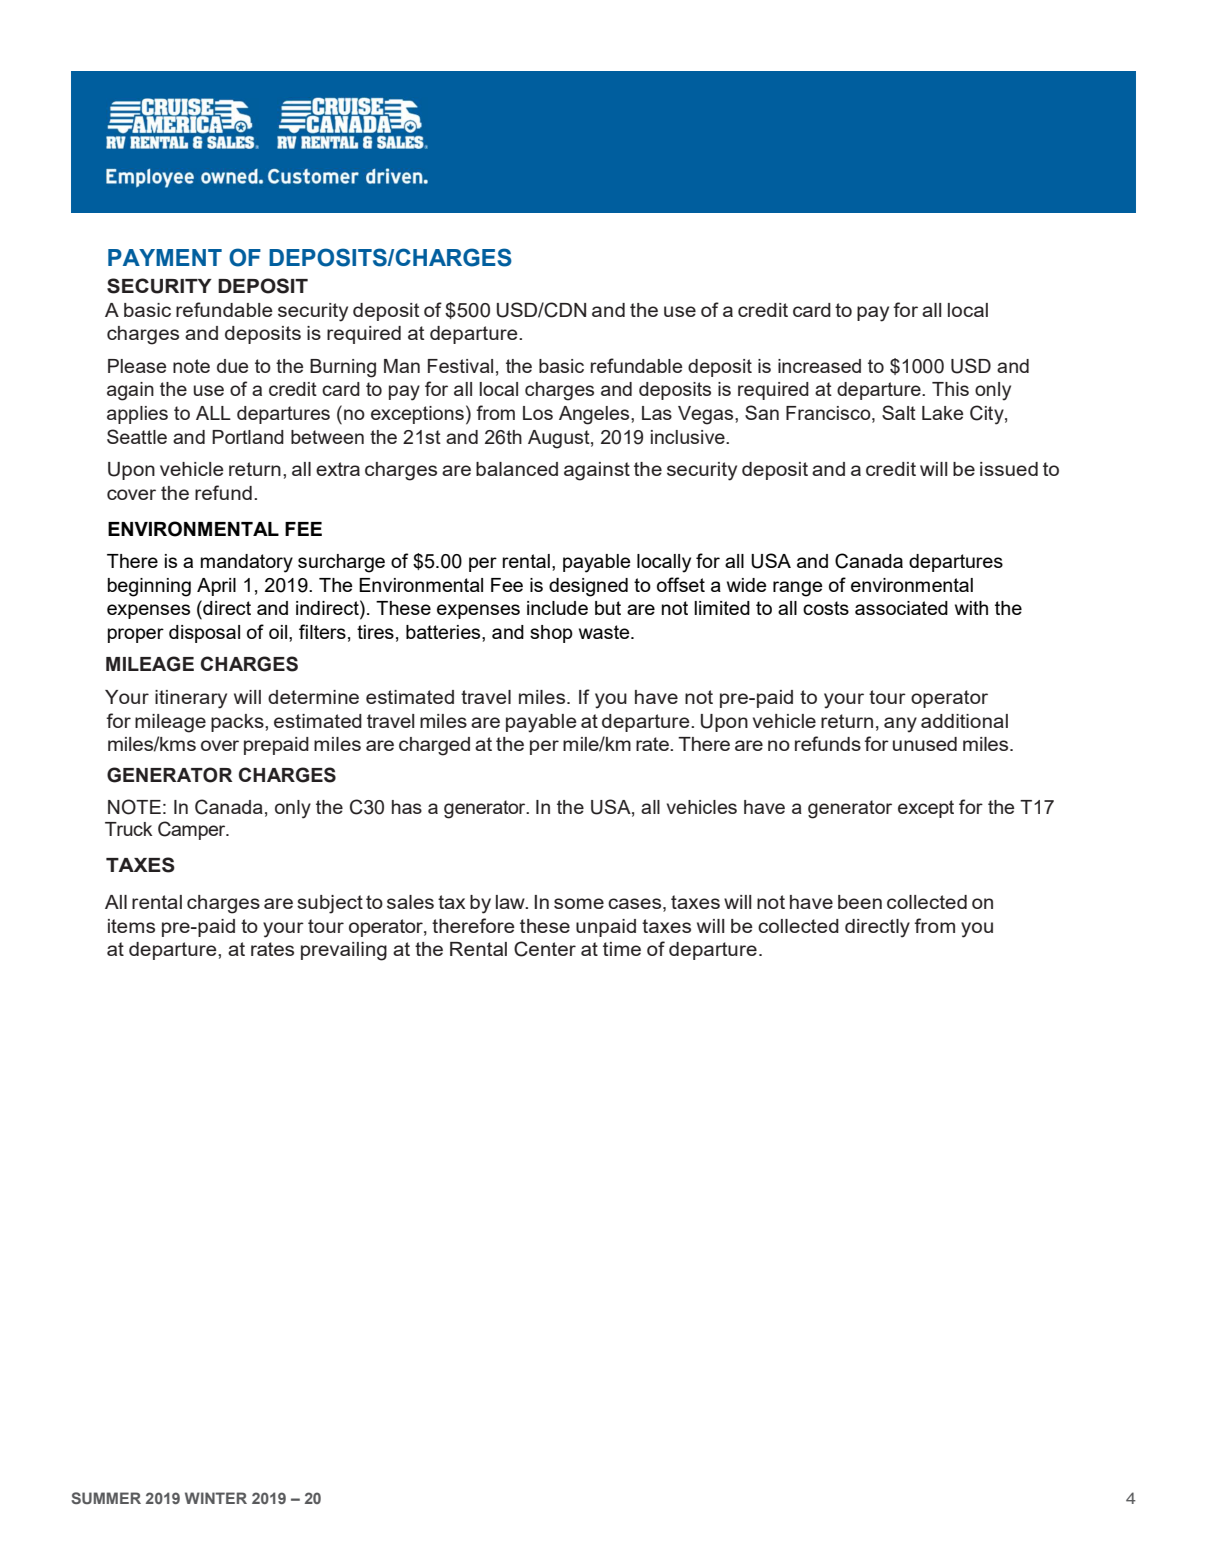 Image resolution: width=1207 pixels, height=1562 pixels. What do you see at coordinates (860, 902) in the document?
I see `been` at bounding box center [860, 902].
